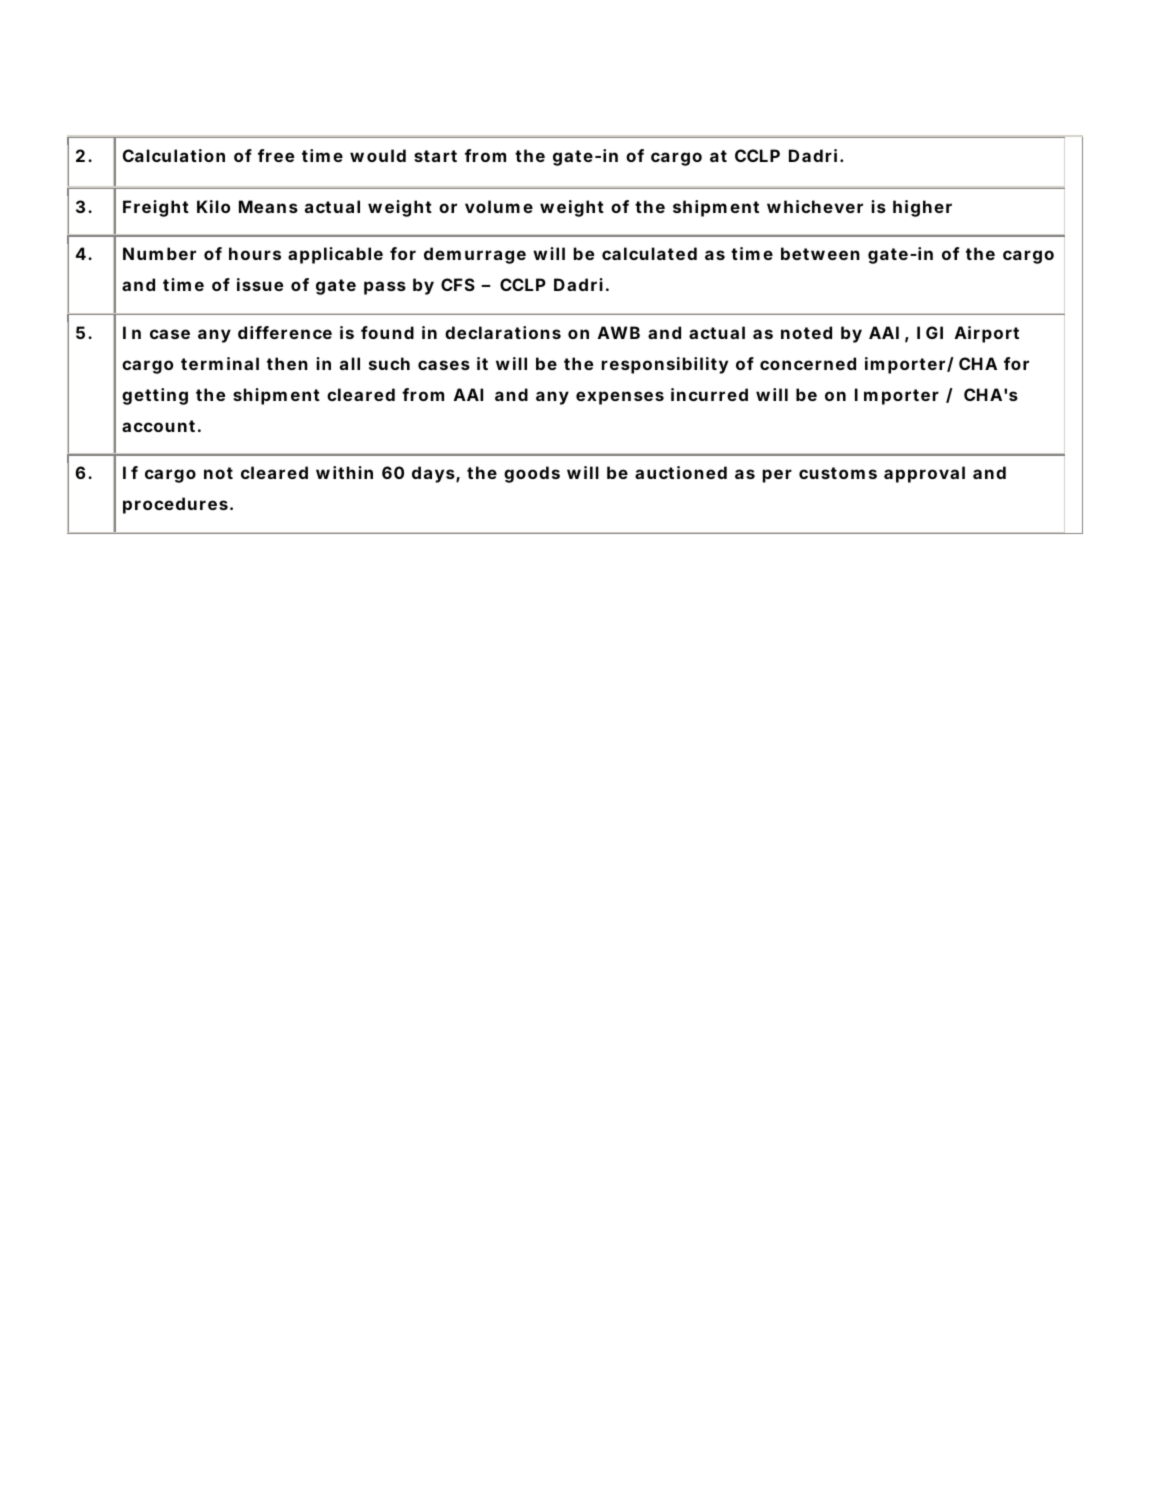  What do you see at coordinates (285, 332) in the screenshot?
I see `difference` at bounding box center [285, 332].
